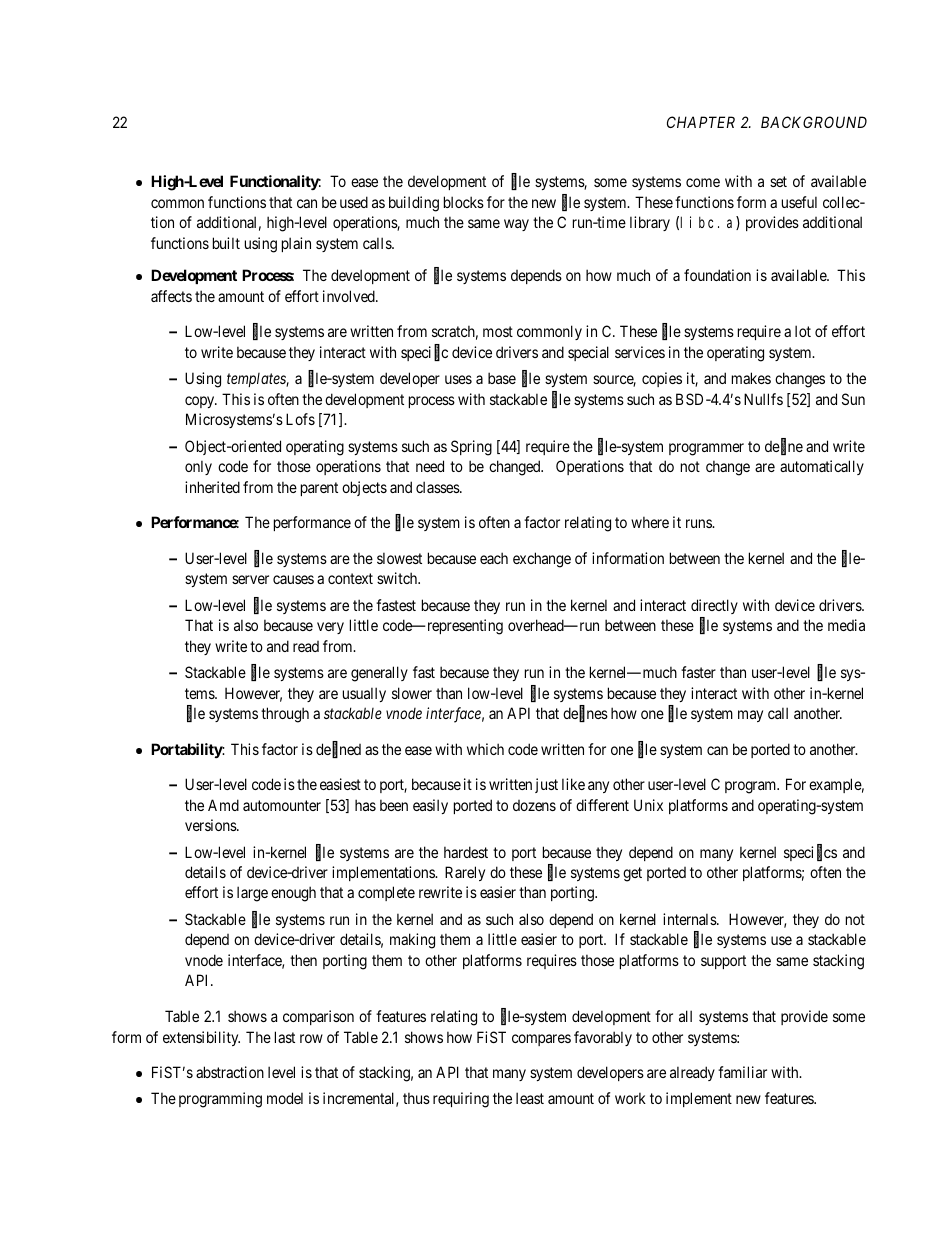  What do you see at coordinates (252, 894) in the screenshot?
I see `large` at bounding box center [252, 894].
